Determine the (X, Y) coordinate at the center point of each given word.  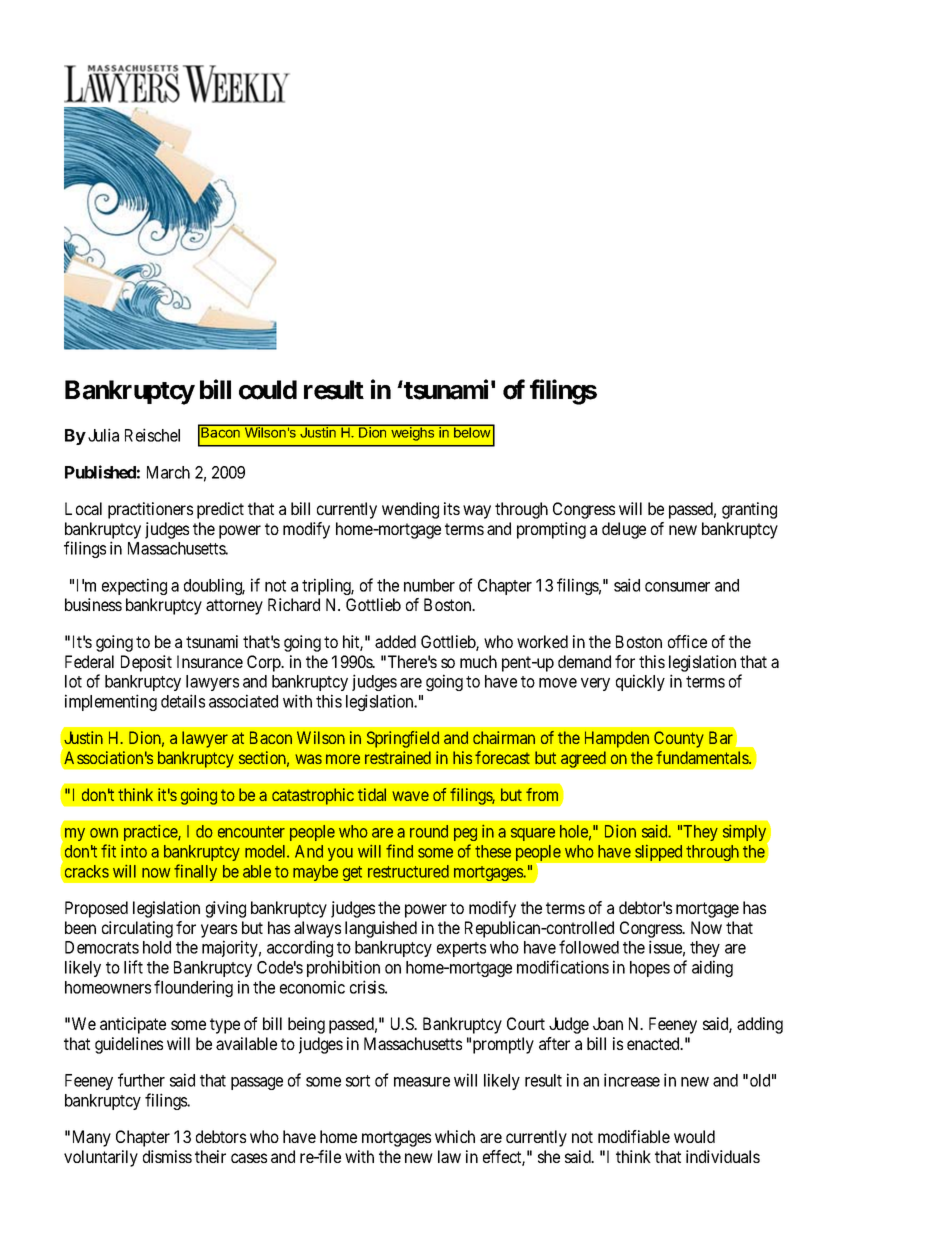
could (268, 390)
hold (157, 947)
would (694, 1136)
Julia (103, 435)
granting (749, 510)
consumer (677, 587)
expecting (134, 586)
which (455, 1136)
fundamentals (703, 757)
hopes (650, 969)
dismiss (167, 1156)
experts (461, 949)
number (429, 585)
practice (151, 833)
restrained (398, 757)
